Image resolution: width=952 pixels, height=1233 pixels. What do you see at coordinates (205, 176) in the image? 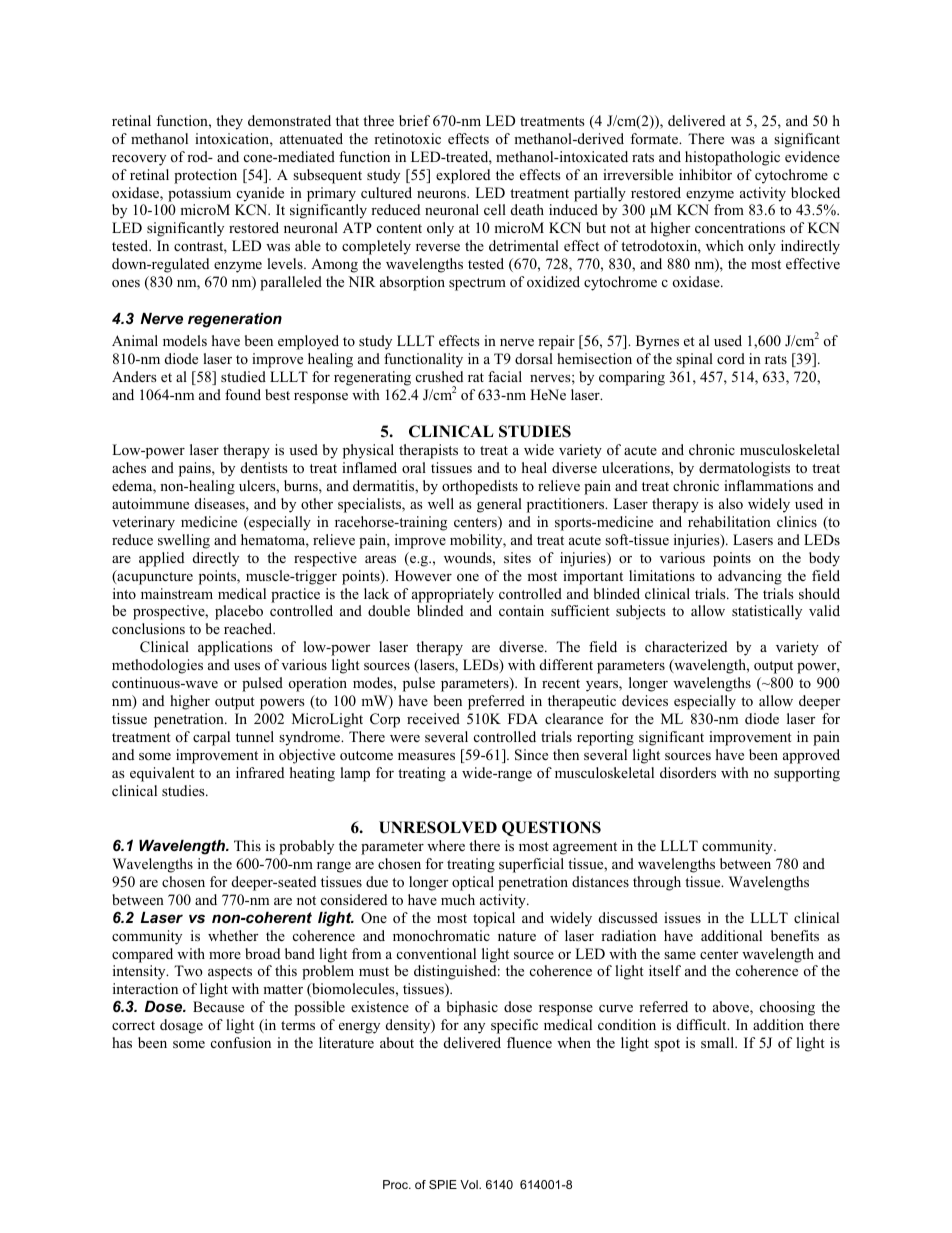
I see `protection` at bounding box center [205, 176].
